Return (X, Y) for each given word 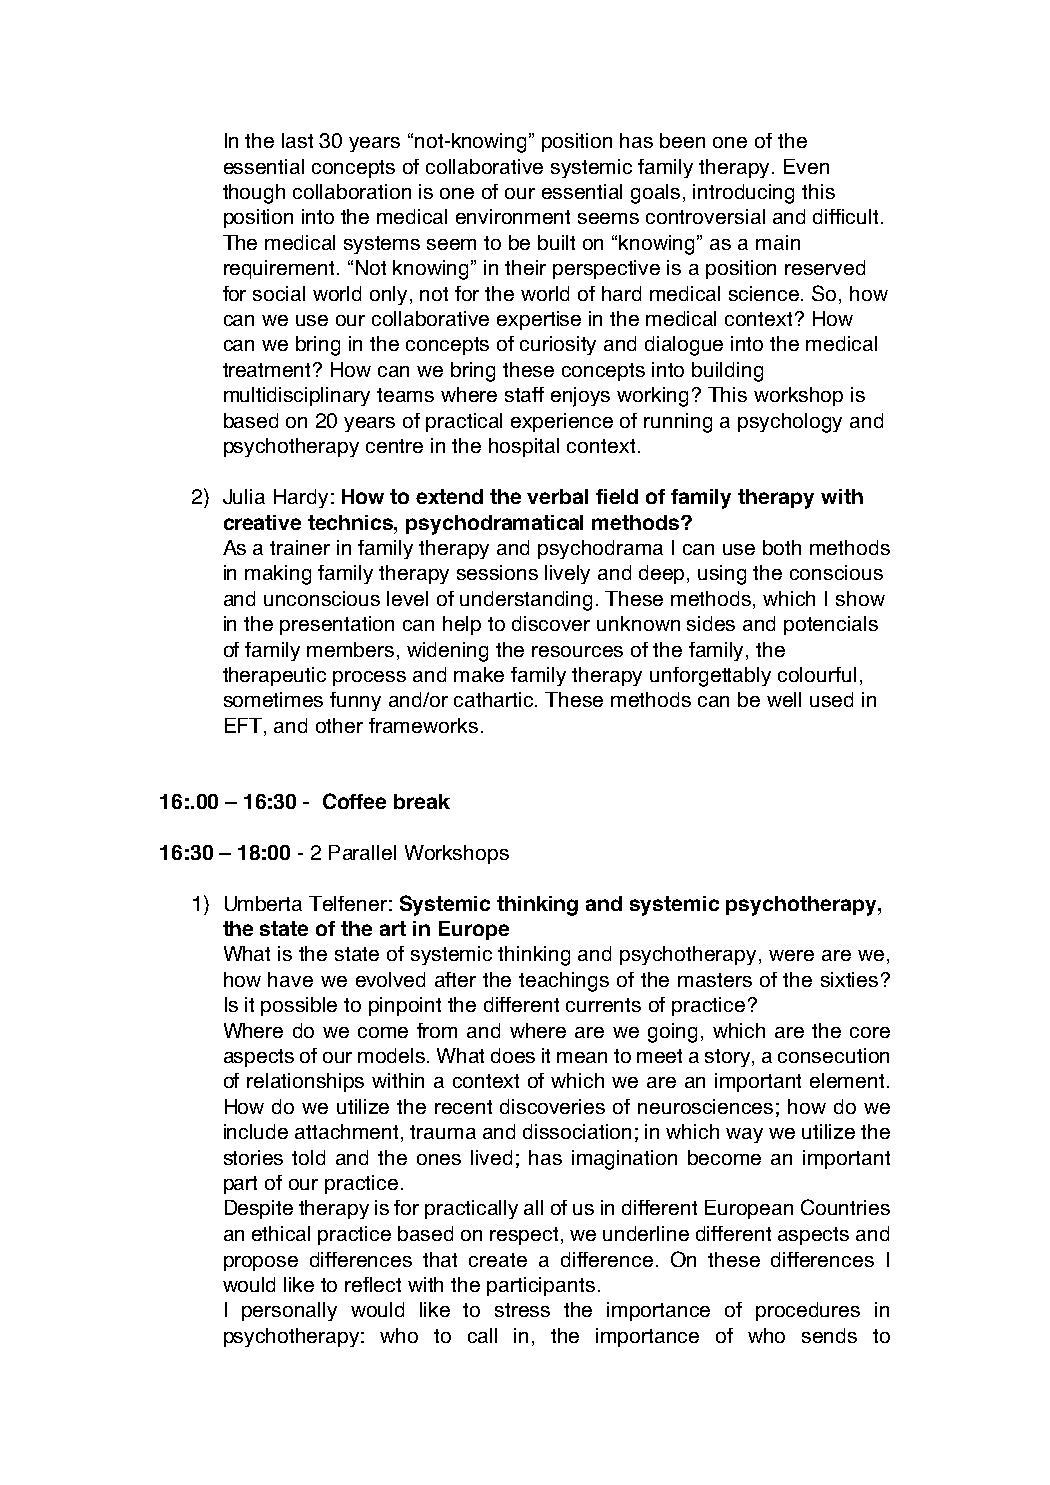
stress (522, 1310)
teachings (564, 982)
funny (355, 701)
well (784, 699)
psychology (790, 423)
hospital (524, 447)
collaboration (352, 191)
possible (299, 1006)
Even (806, 166)
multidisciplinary (297, 396)
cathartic (495, 699)
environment (513, 216)
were (791, 955)
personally (289, 1311)
